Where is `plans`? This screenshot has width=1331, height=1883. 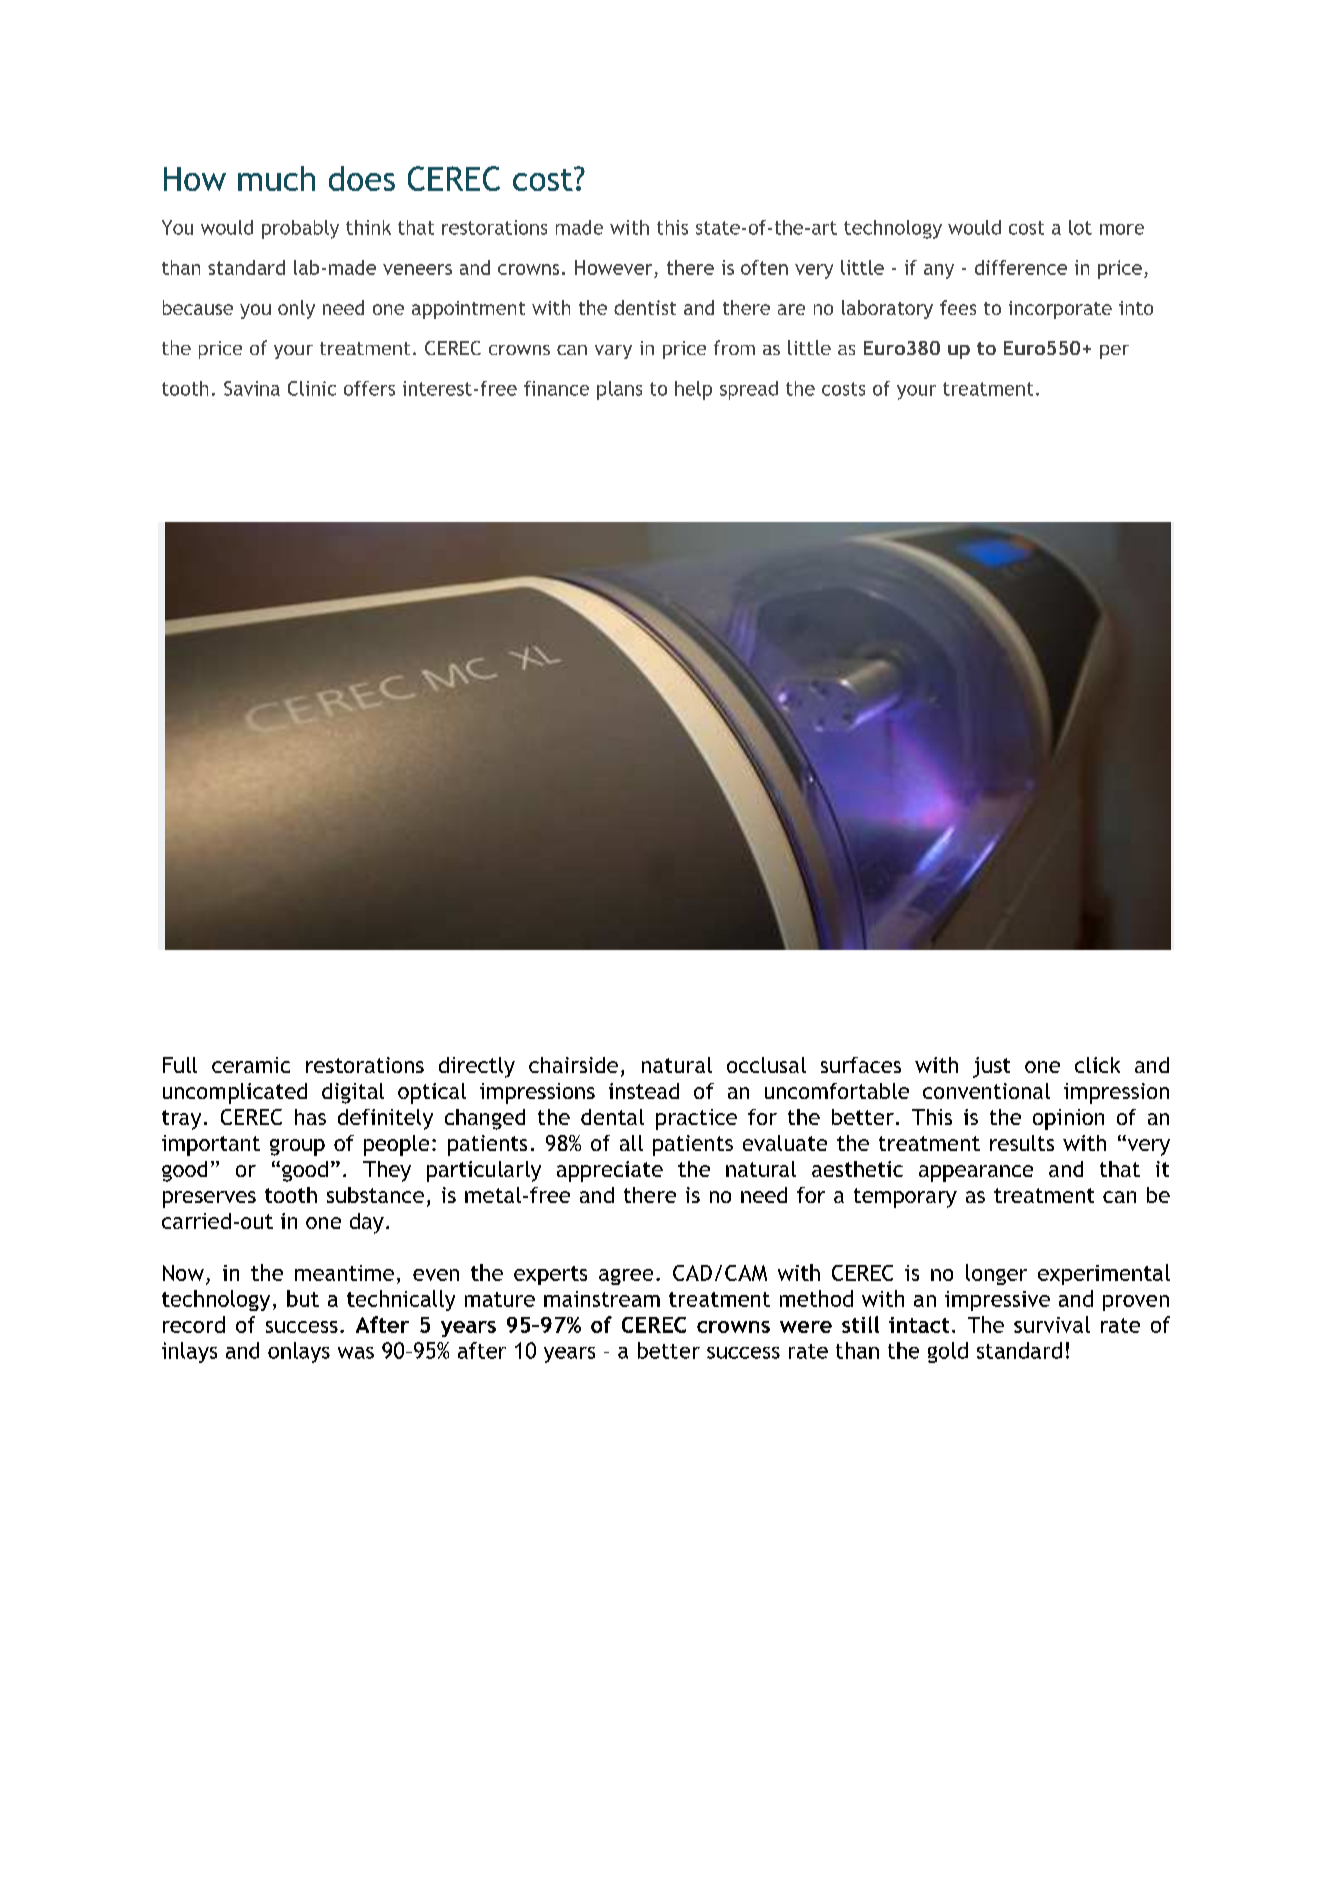
plans is located at coordinates (619, 390).
